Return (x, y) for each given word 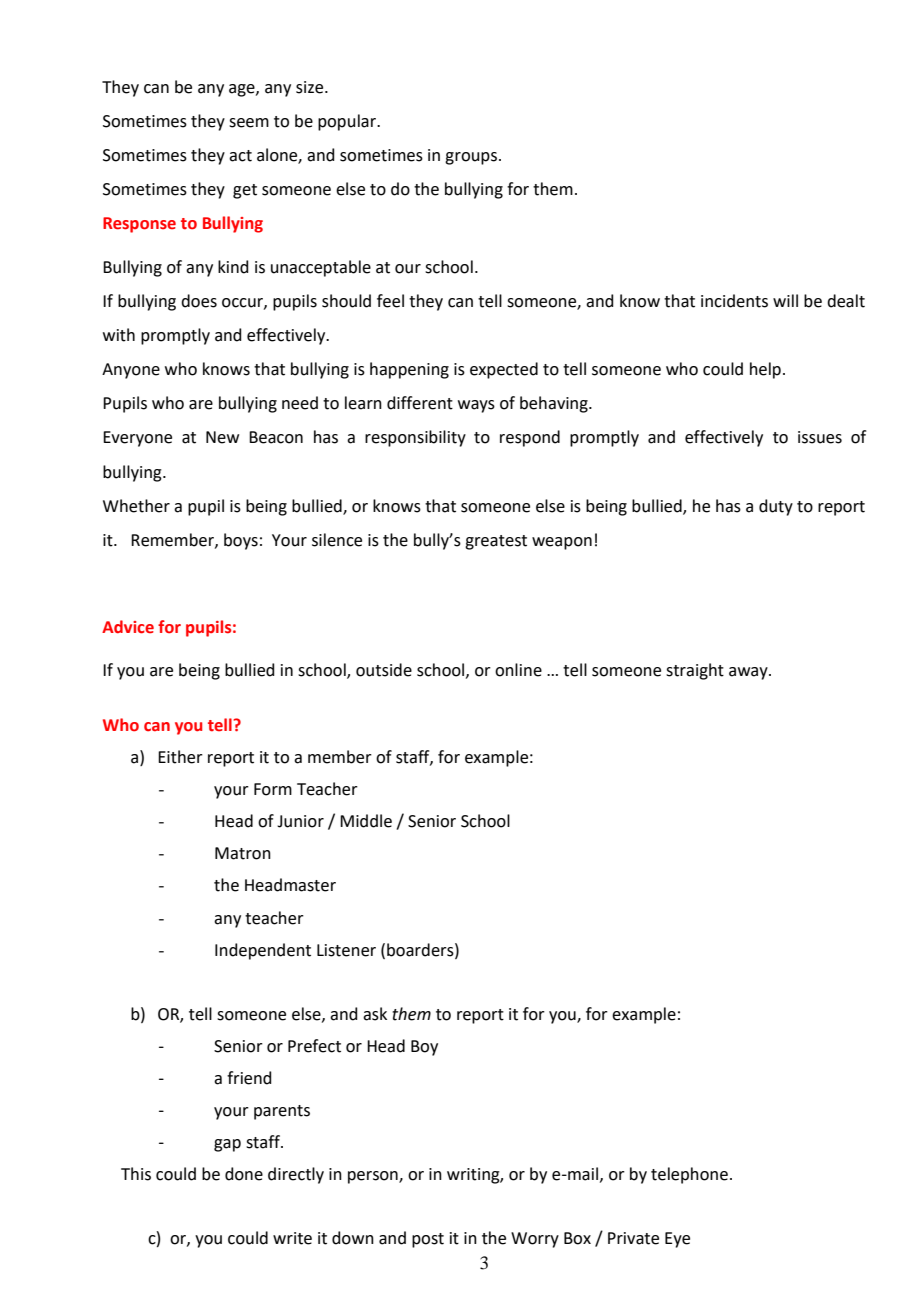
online (518, 670)
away (749, 673)
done (244, 1174)
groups (471, 158)
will (785, 300)
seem (249, 123)
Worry (535, 1240)
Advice (128, 627)
